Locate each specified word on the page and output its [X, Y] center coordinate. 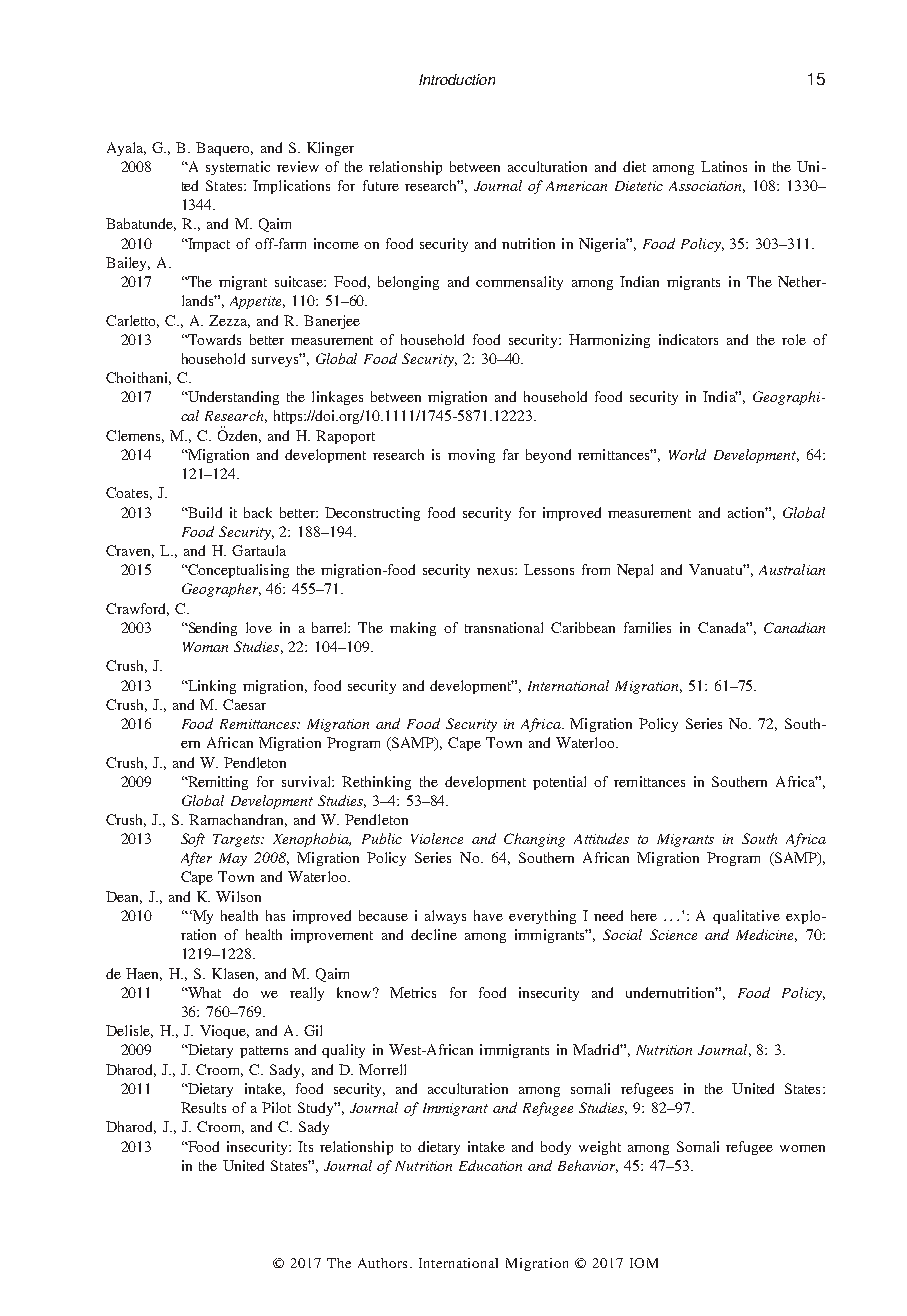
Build [203, 512]
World [687, 454]
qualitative [746, 917]
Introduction [457, 79]
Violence [437, 838]
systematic [238, 168]
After [196, 859]
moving [471, 456]
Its [305, 1146]
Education [490, 1165]
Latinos [724, 166]
